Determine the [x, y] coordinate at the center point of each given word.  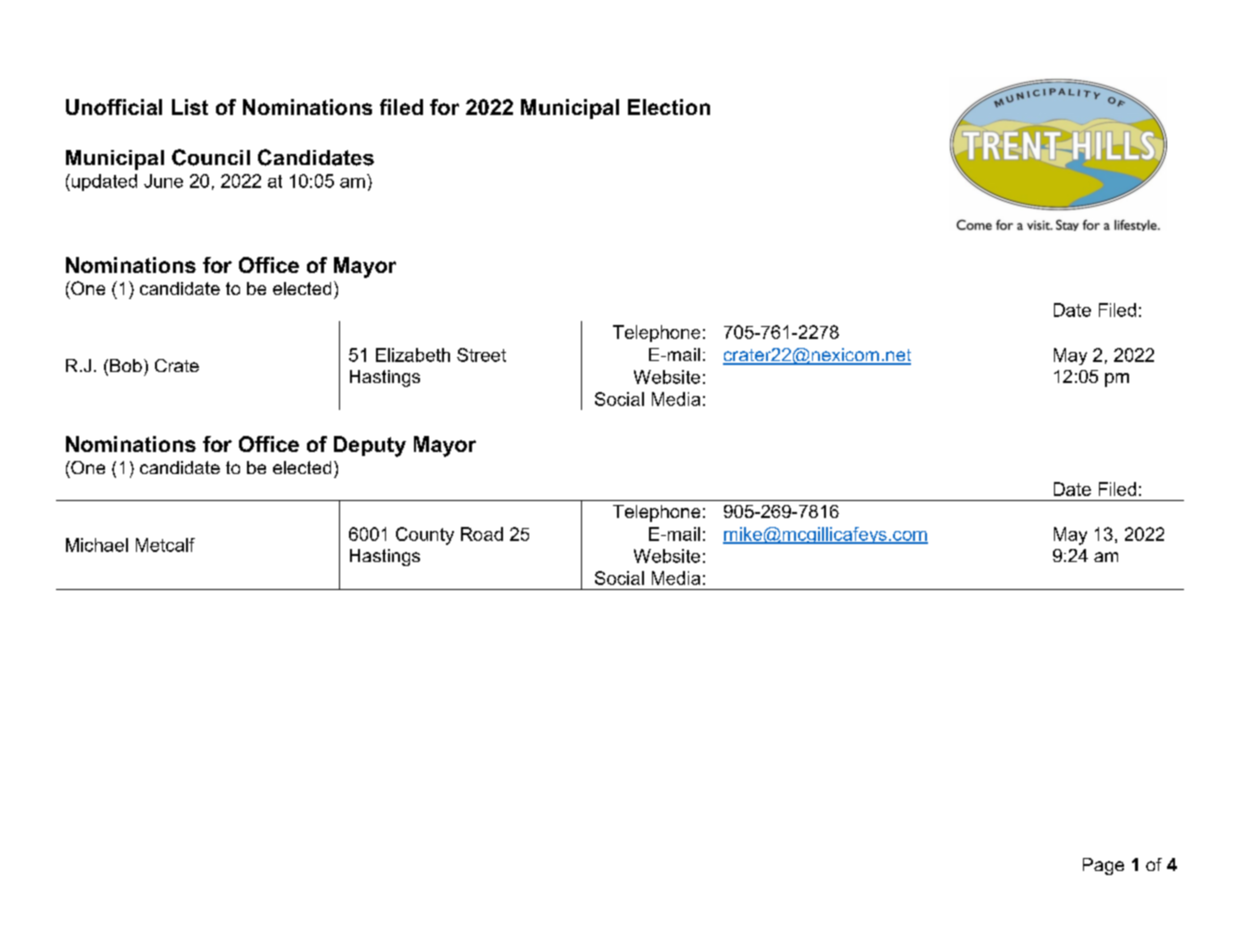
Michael [97, 545]
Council [211, 157]
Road [482, 534]
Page [1103, 866]
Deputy [370, 446]
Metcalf [165, 545]
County [425, 536]
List [190, 107]
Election [669, 107]
